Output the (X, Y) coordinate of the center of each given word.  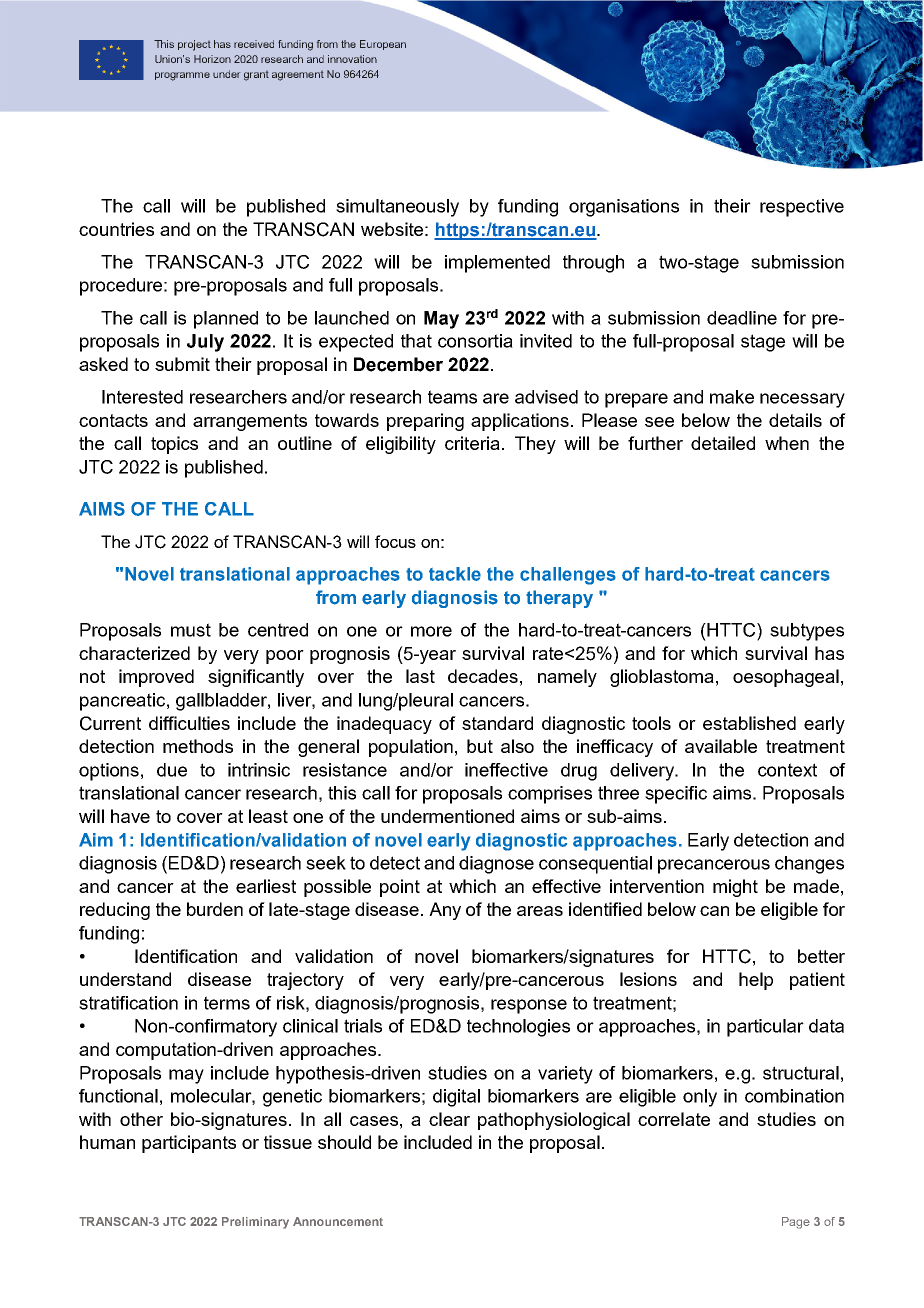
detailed (723, 443)
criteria (472, 443)
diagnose (496, 865)
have (130, 816)
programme (182, 76)
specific (676, 795)
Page (796, 1223)
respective (802, 208)
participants (189, 1144)
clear (449, 1119)
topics (174, 445)
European (383, 45)
